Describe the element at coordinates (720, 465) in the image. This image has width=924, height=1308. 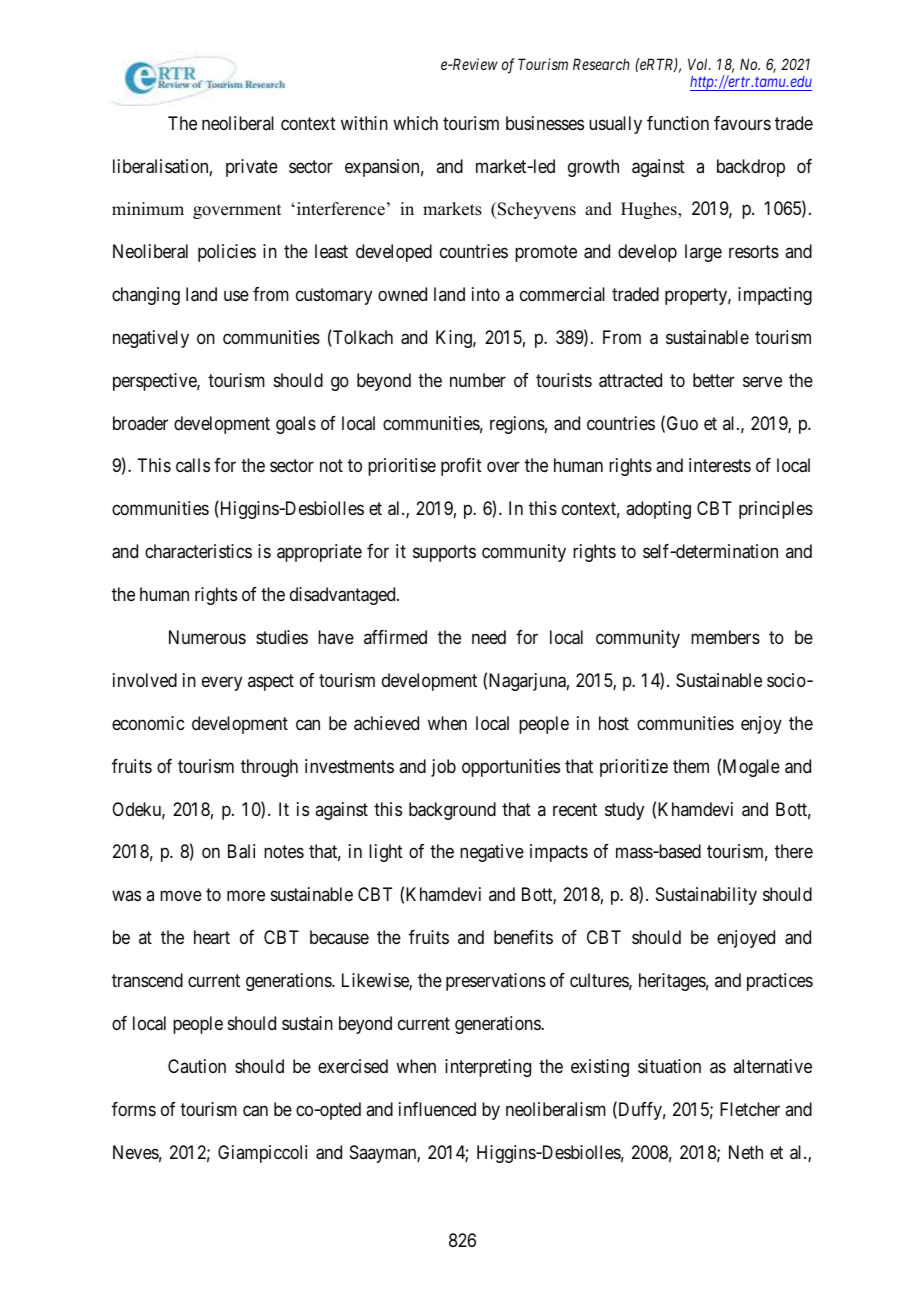
I see `interests` at that location.
